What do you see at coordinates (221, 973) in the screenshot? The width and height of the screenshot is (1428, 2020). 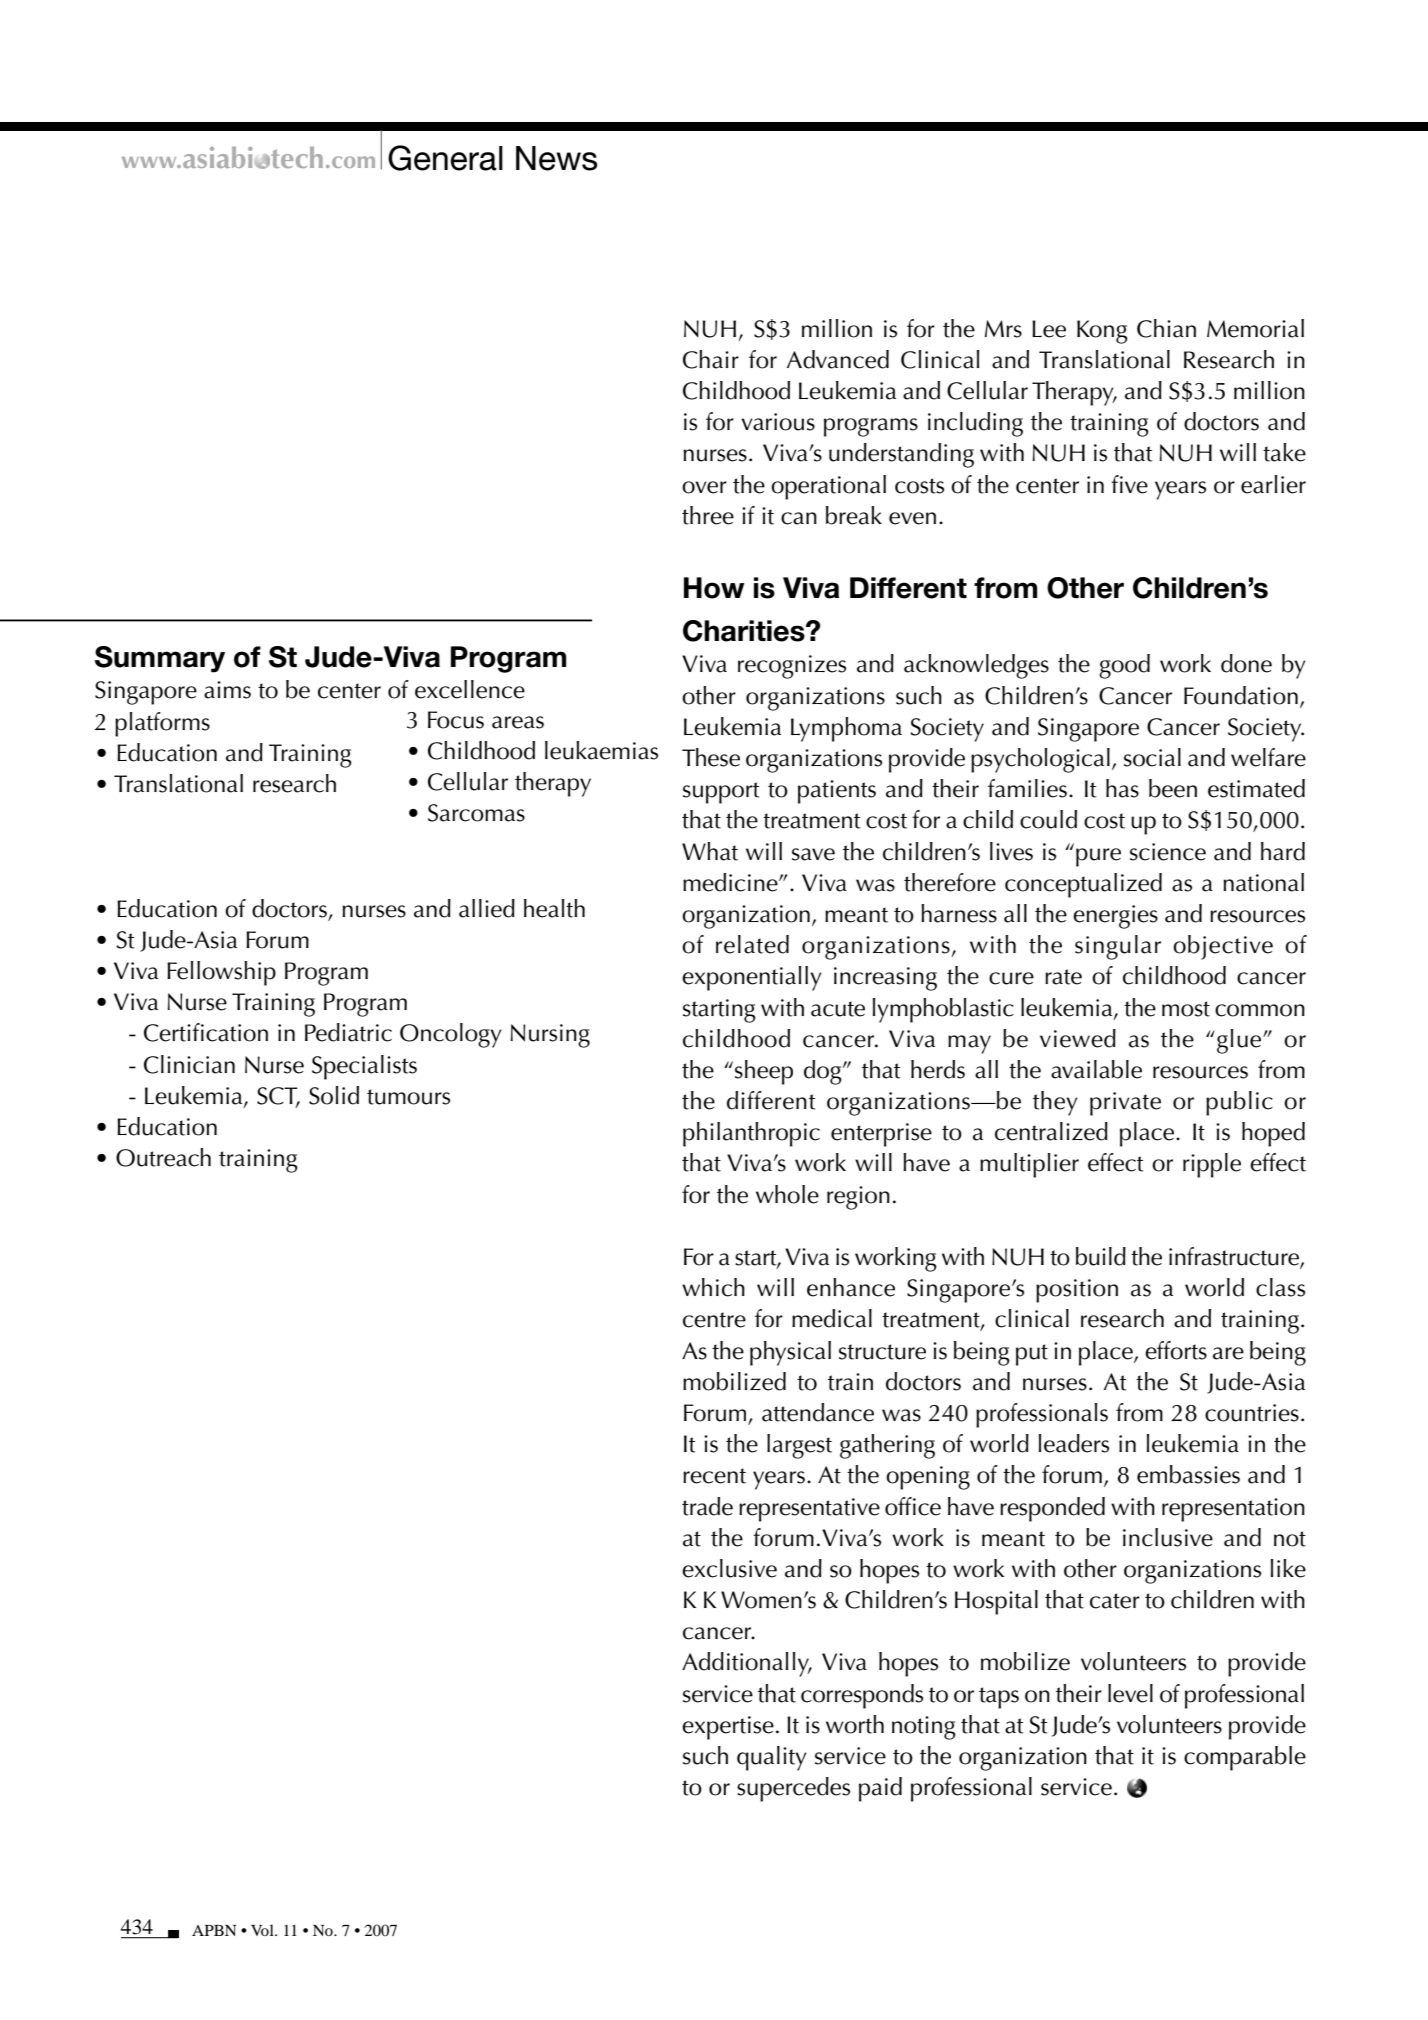 I see `Fellowship` at bounding box center [221, 973].
